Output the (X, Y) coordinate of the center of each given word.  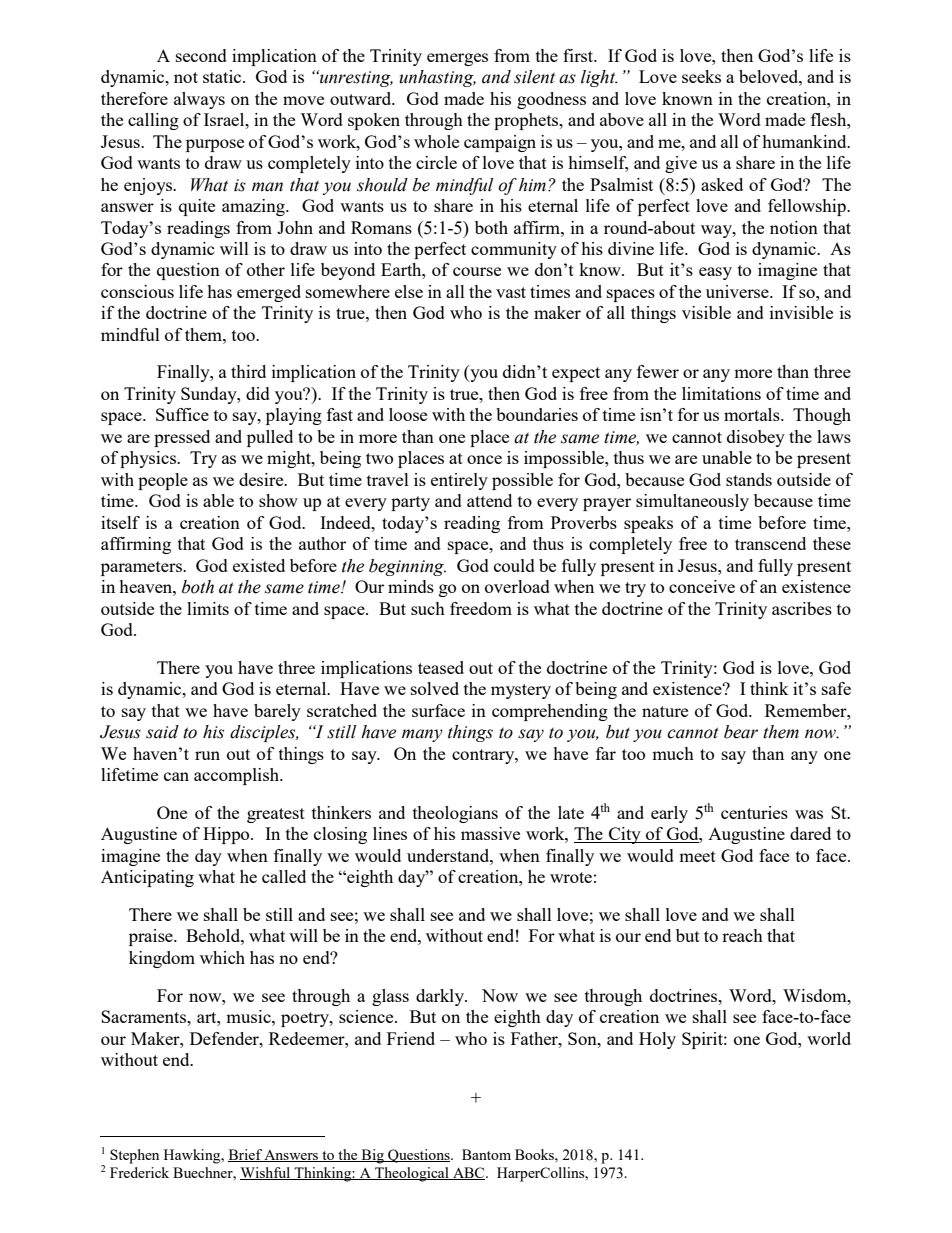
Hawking (193, 1156)
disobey (756, 438)
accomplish (237, 776)
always (199, 100)
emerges (457, 59)
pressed (182, 438)
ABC (469, 1173)
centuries (754, 812)
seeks (701, 76)
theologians (455, 814)
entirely (459, 481)
